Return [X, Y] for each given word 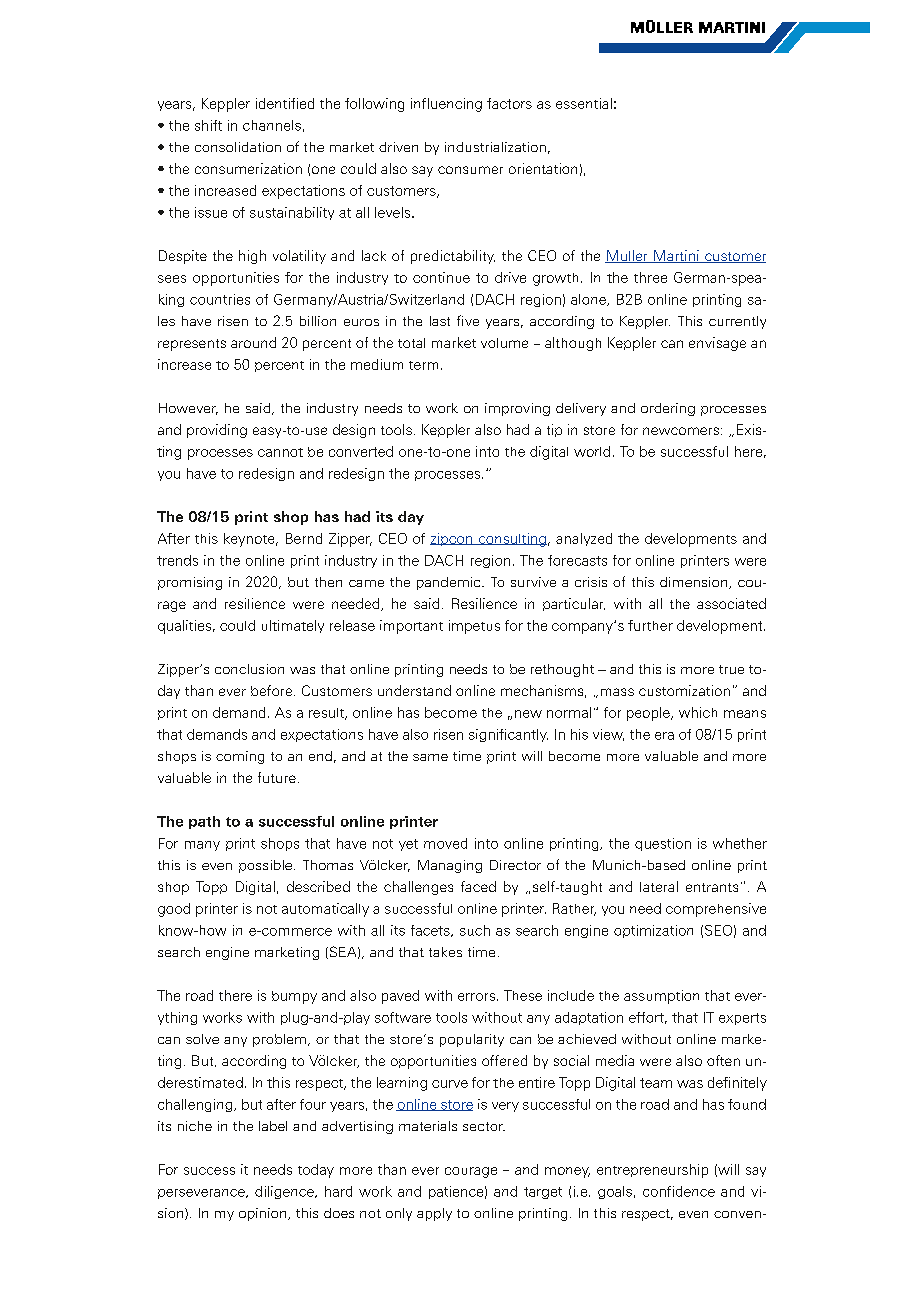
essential [584, 103]
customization [684, 690]
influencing [446, 105]
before [271, 690]
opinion [264, 1214]
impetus [474, 627]
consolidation [238, 147]
